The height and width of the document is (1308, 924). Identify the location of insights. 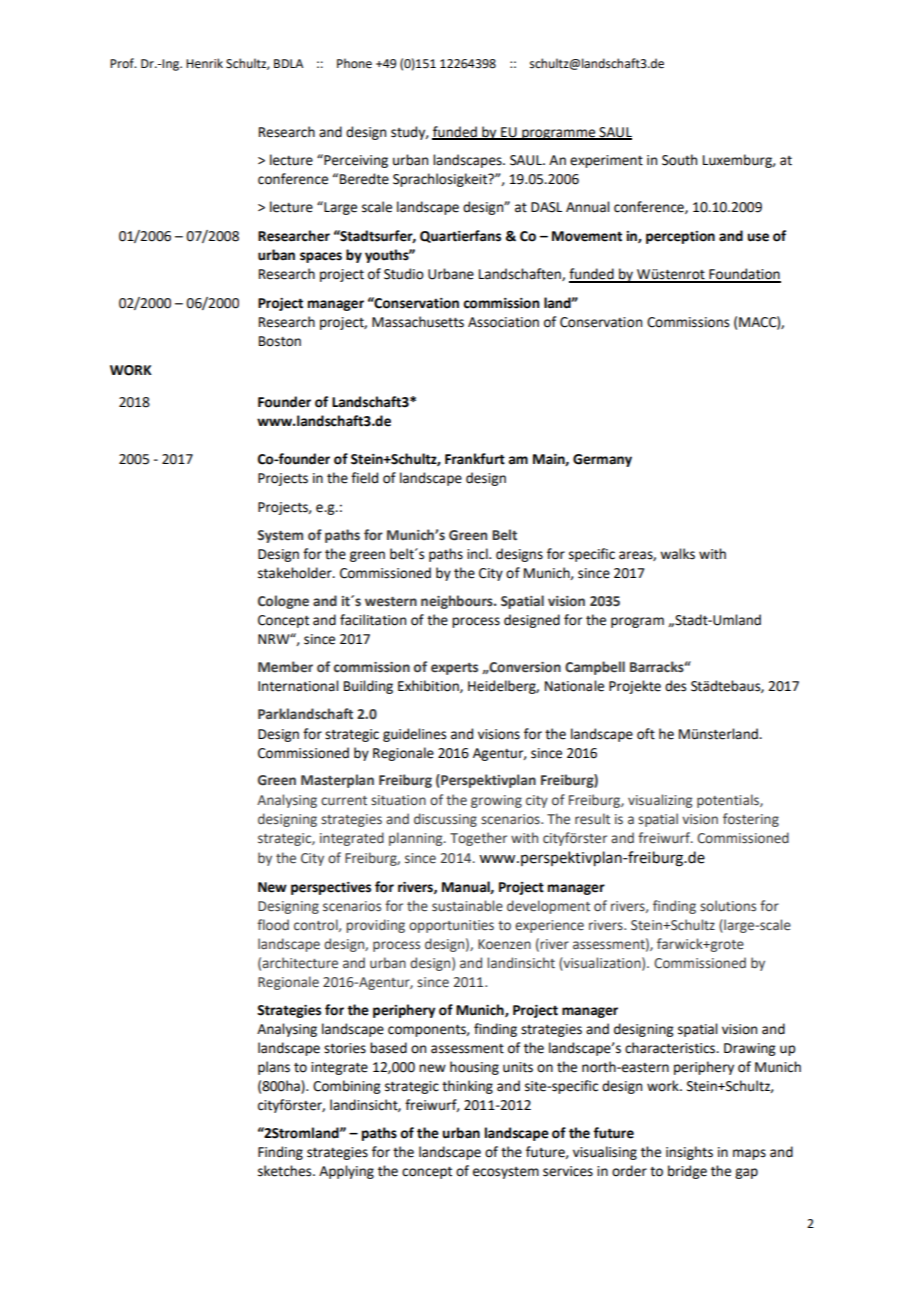
(689, 1153).
